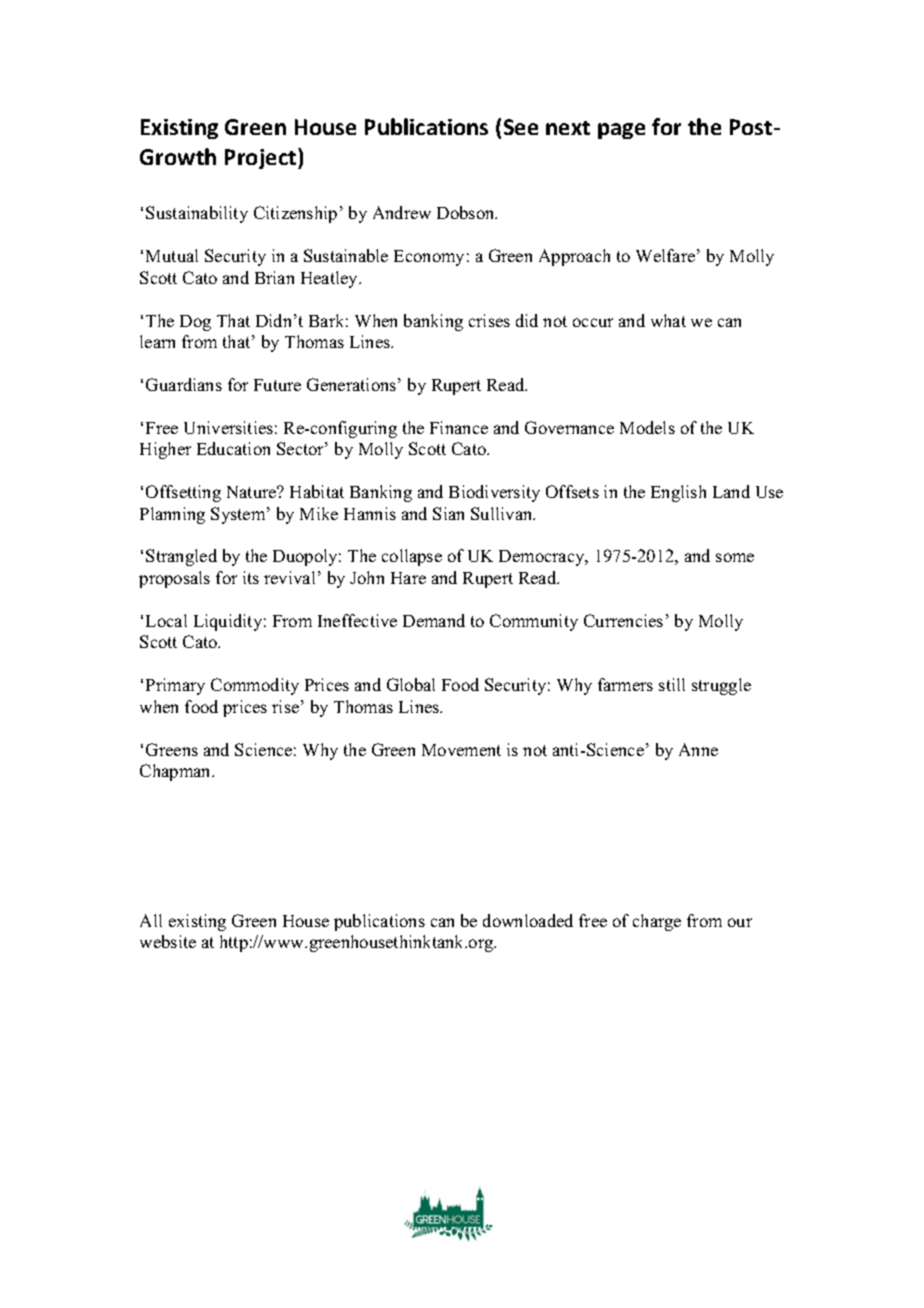 The width and height of the image is (924, 1308). Describe the element at coordinates (251, 577) in the image. I see `its` at that location.
